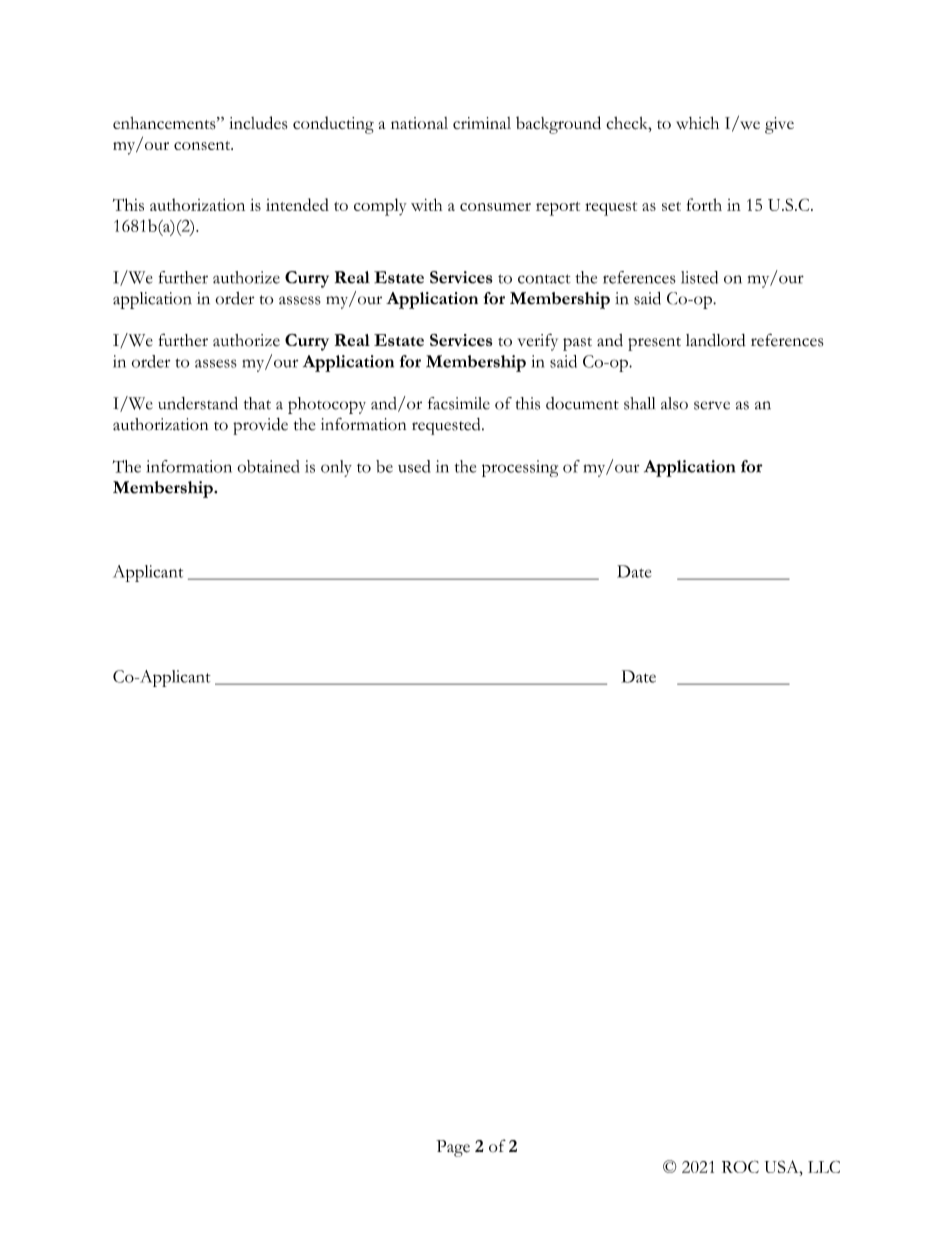 The height and width of the document is (1233, 952). What do you see at coordinates (258, 123) in the document?
I see `includes` at bounding box center [258, 123].
